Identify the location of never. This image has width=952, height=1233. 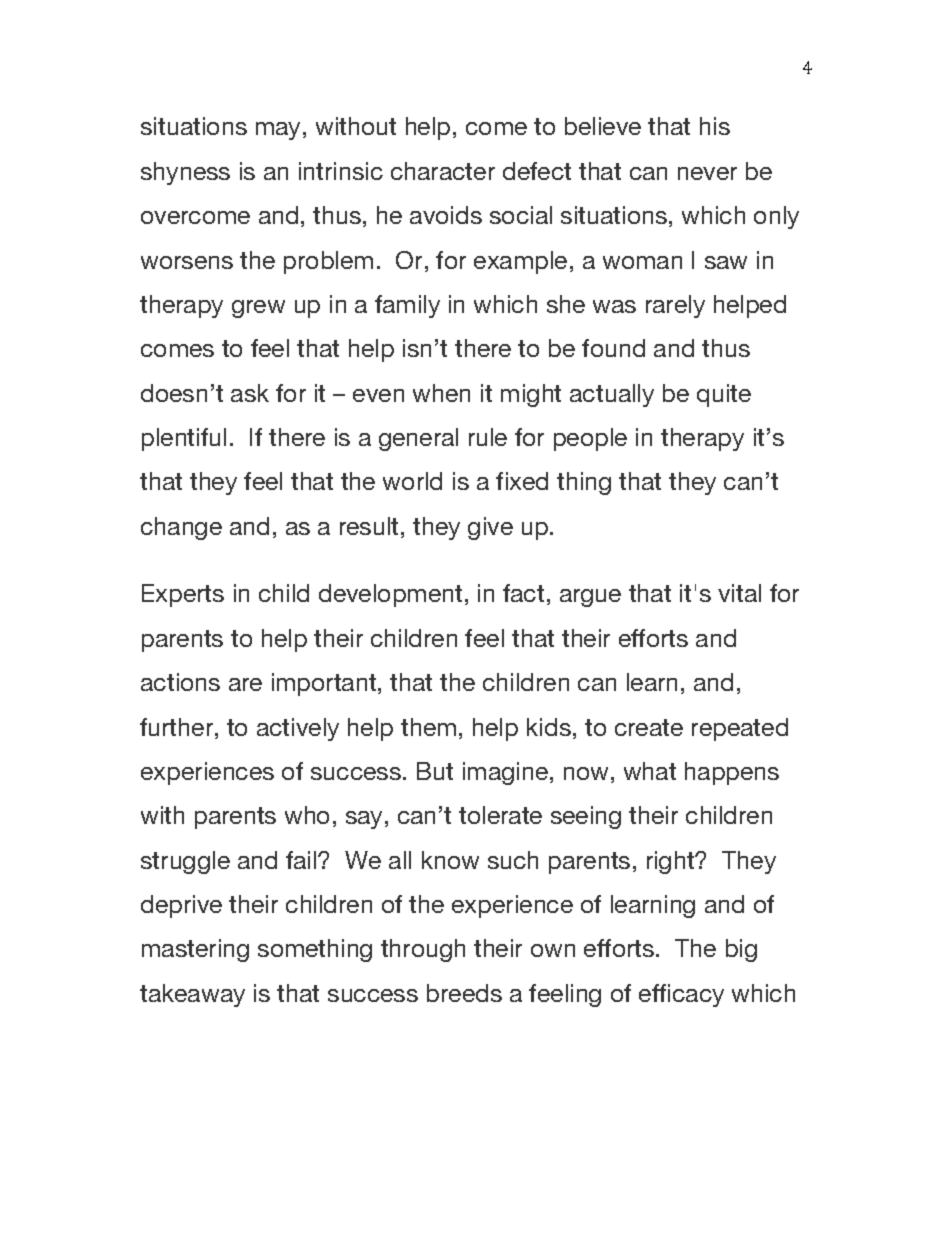
(707, 173).
